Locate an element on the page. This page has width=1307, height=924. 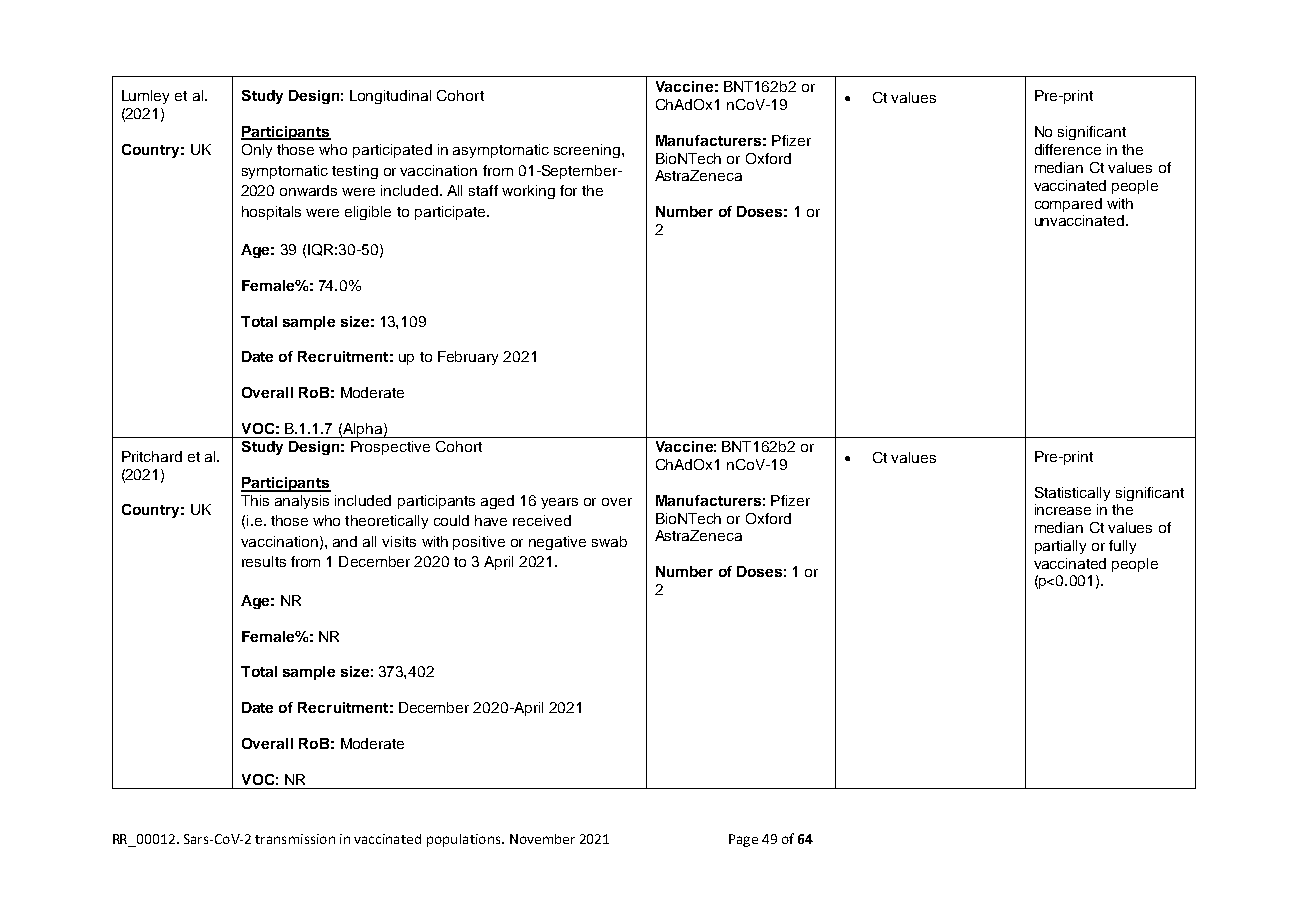
February is located at coordinates (468, 358).
